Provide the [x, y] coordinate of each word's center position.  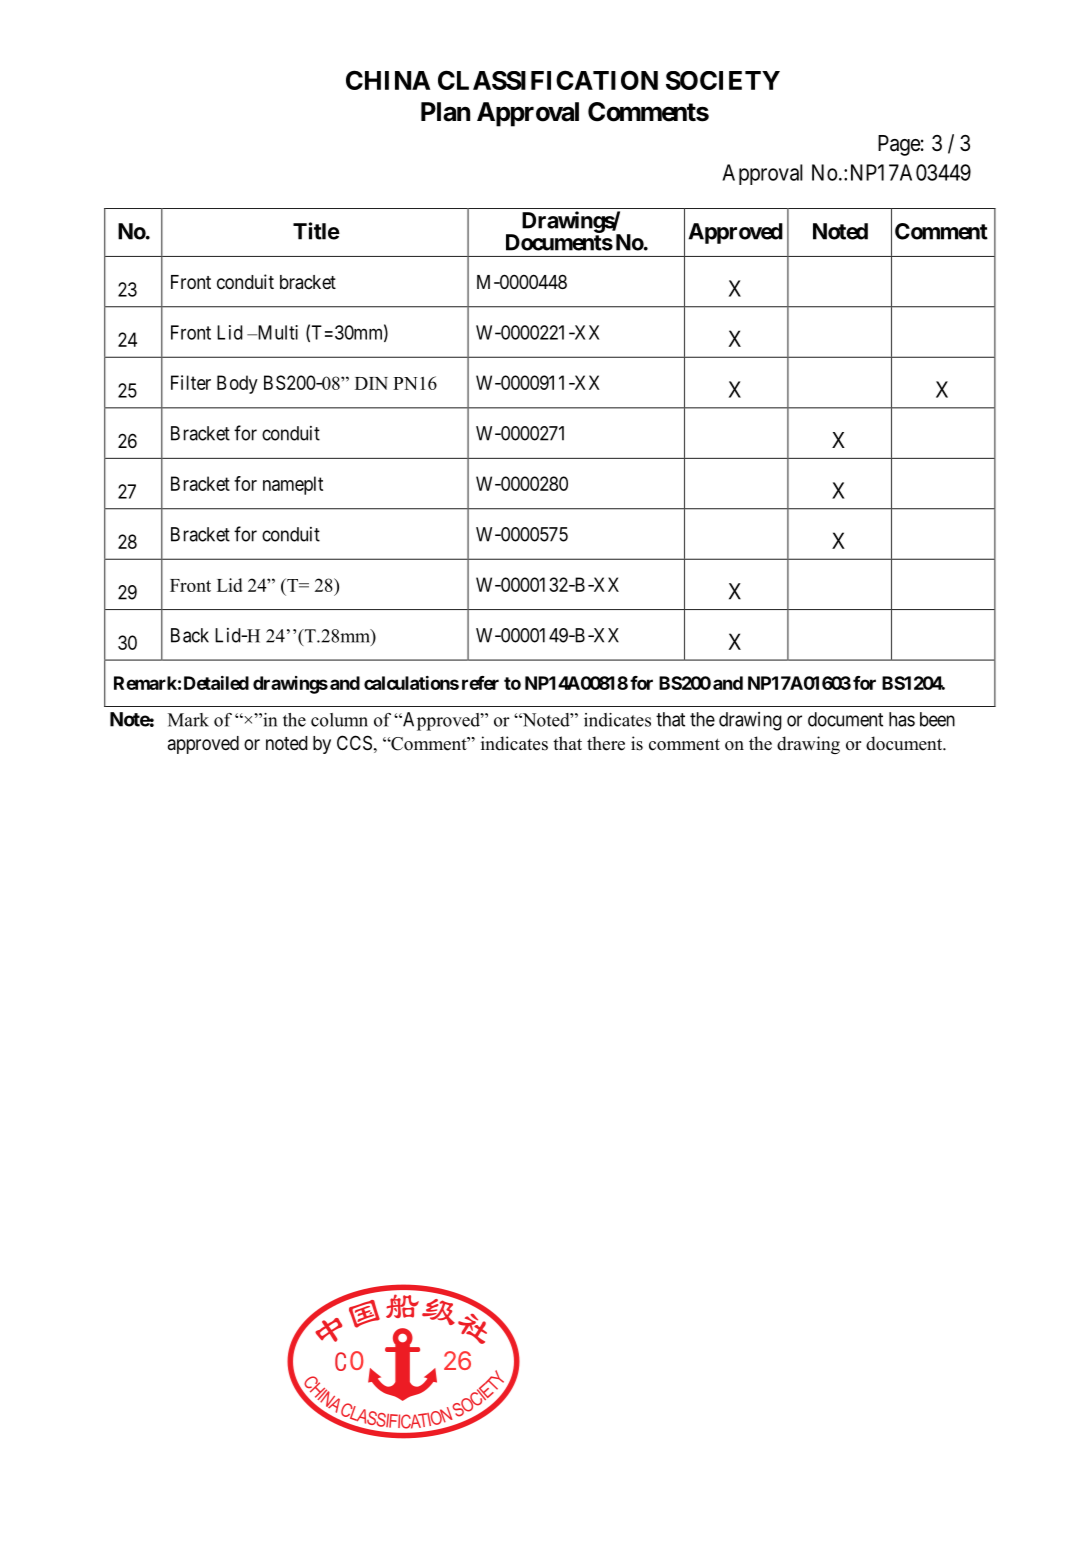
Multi [276, 332]
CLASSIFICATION [548, 80]
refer [480, 683]
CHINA [388, 80]
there [606, 743]
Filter [191, 382]
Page [899, 145]
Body [237, 384]
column [339, 720]
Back [190, 635]
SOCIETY [723, 80]
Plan [445, 112]
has [902, 719]
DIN [371, 383]
